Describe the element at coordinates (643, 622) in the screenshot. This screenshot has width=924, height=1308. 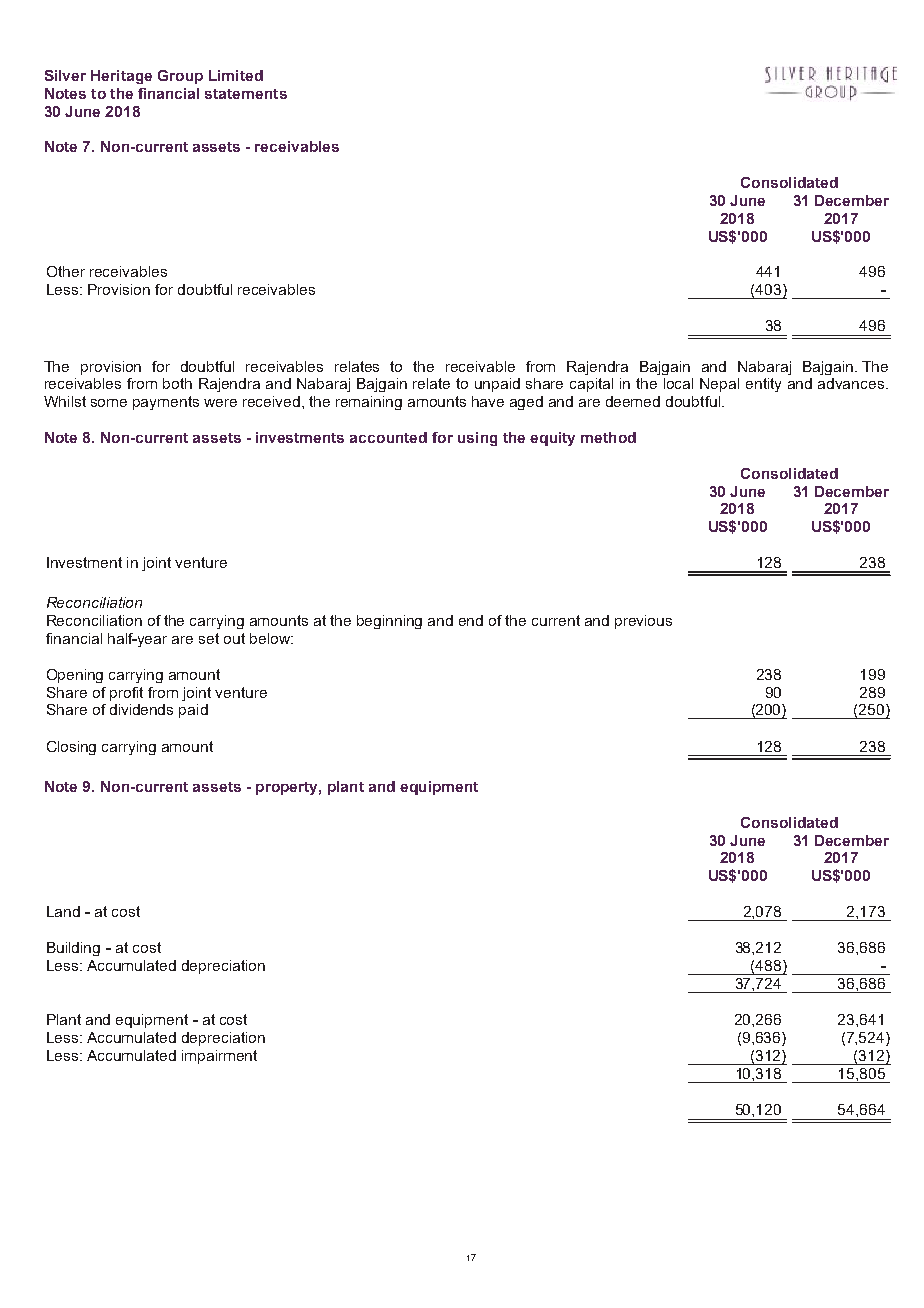
I see `previous` at that location.
